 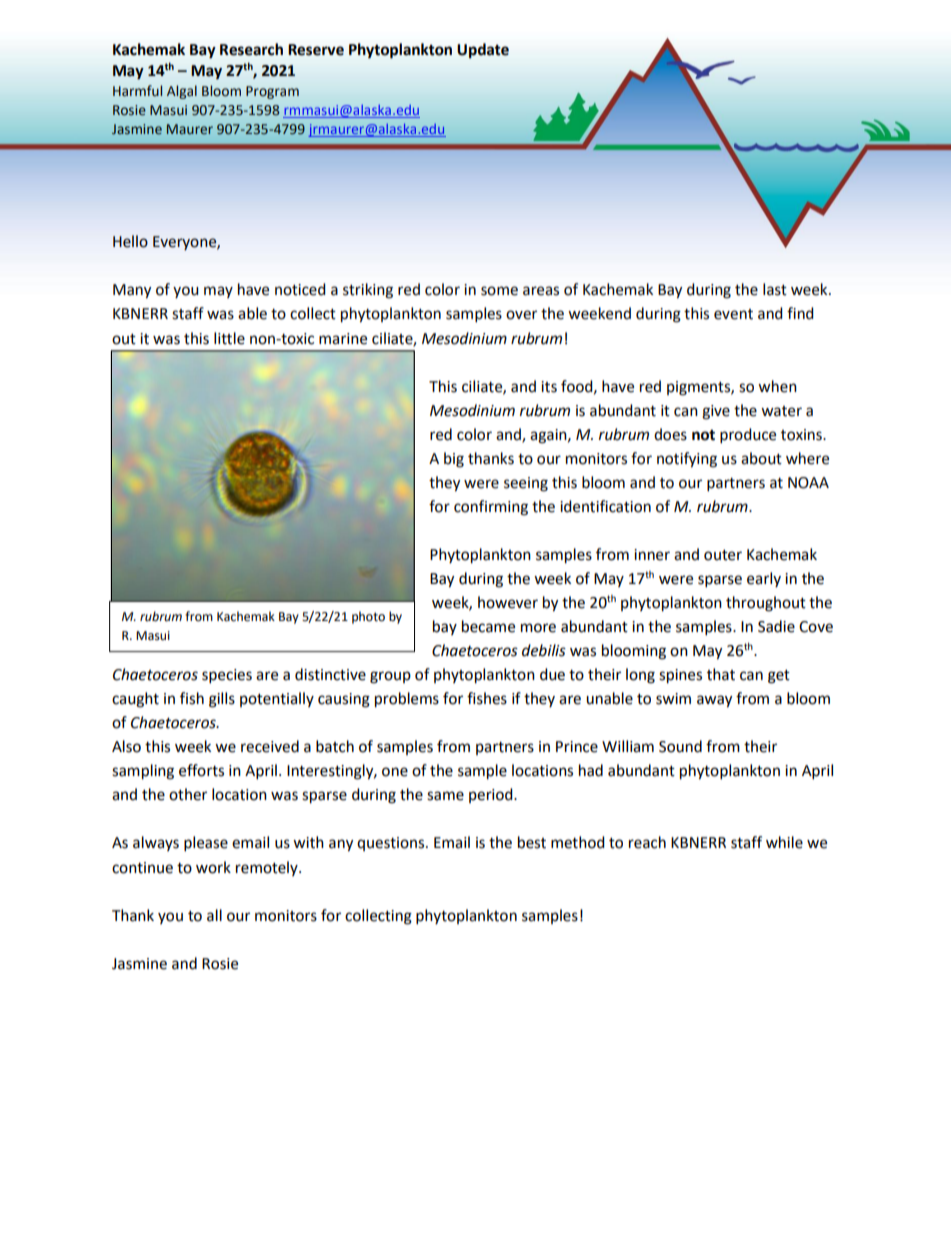 I want to click on best, so click(x=532, y=842).
